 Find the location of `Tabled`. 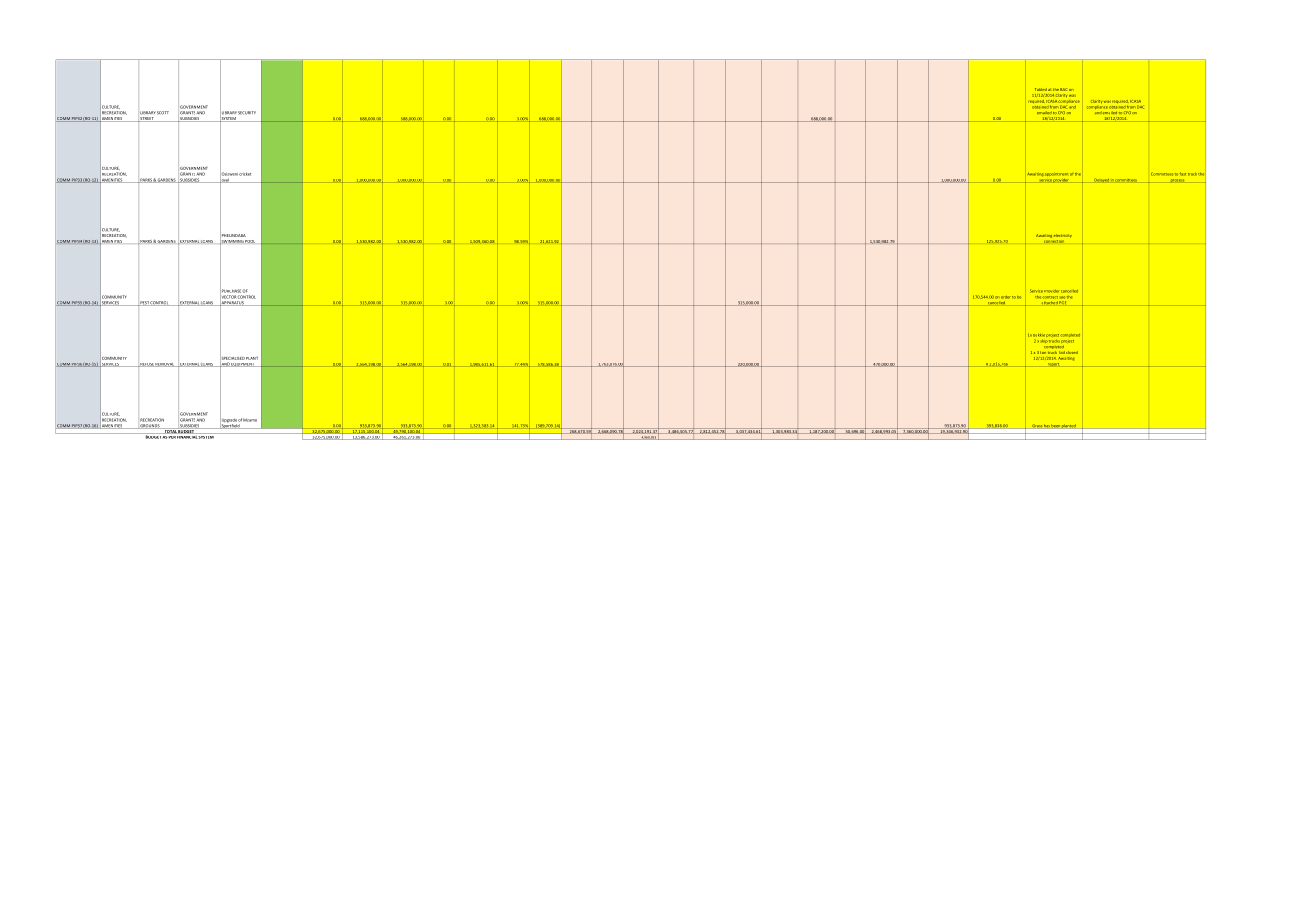

Tabled is located at coordinates (1041, 89).
